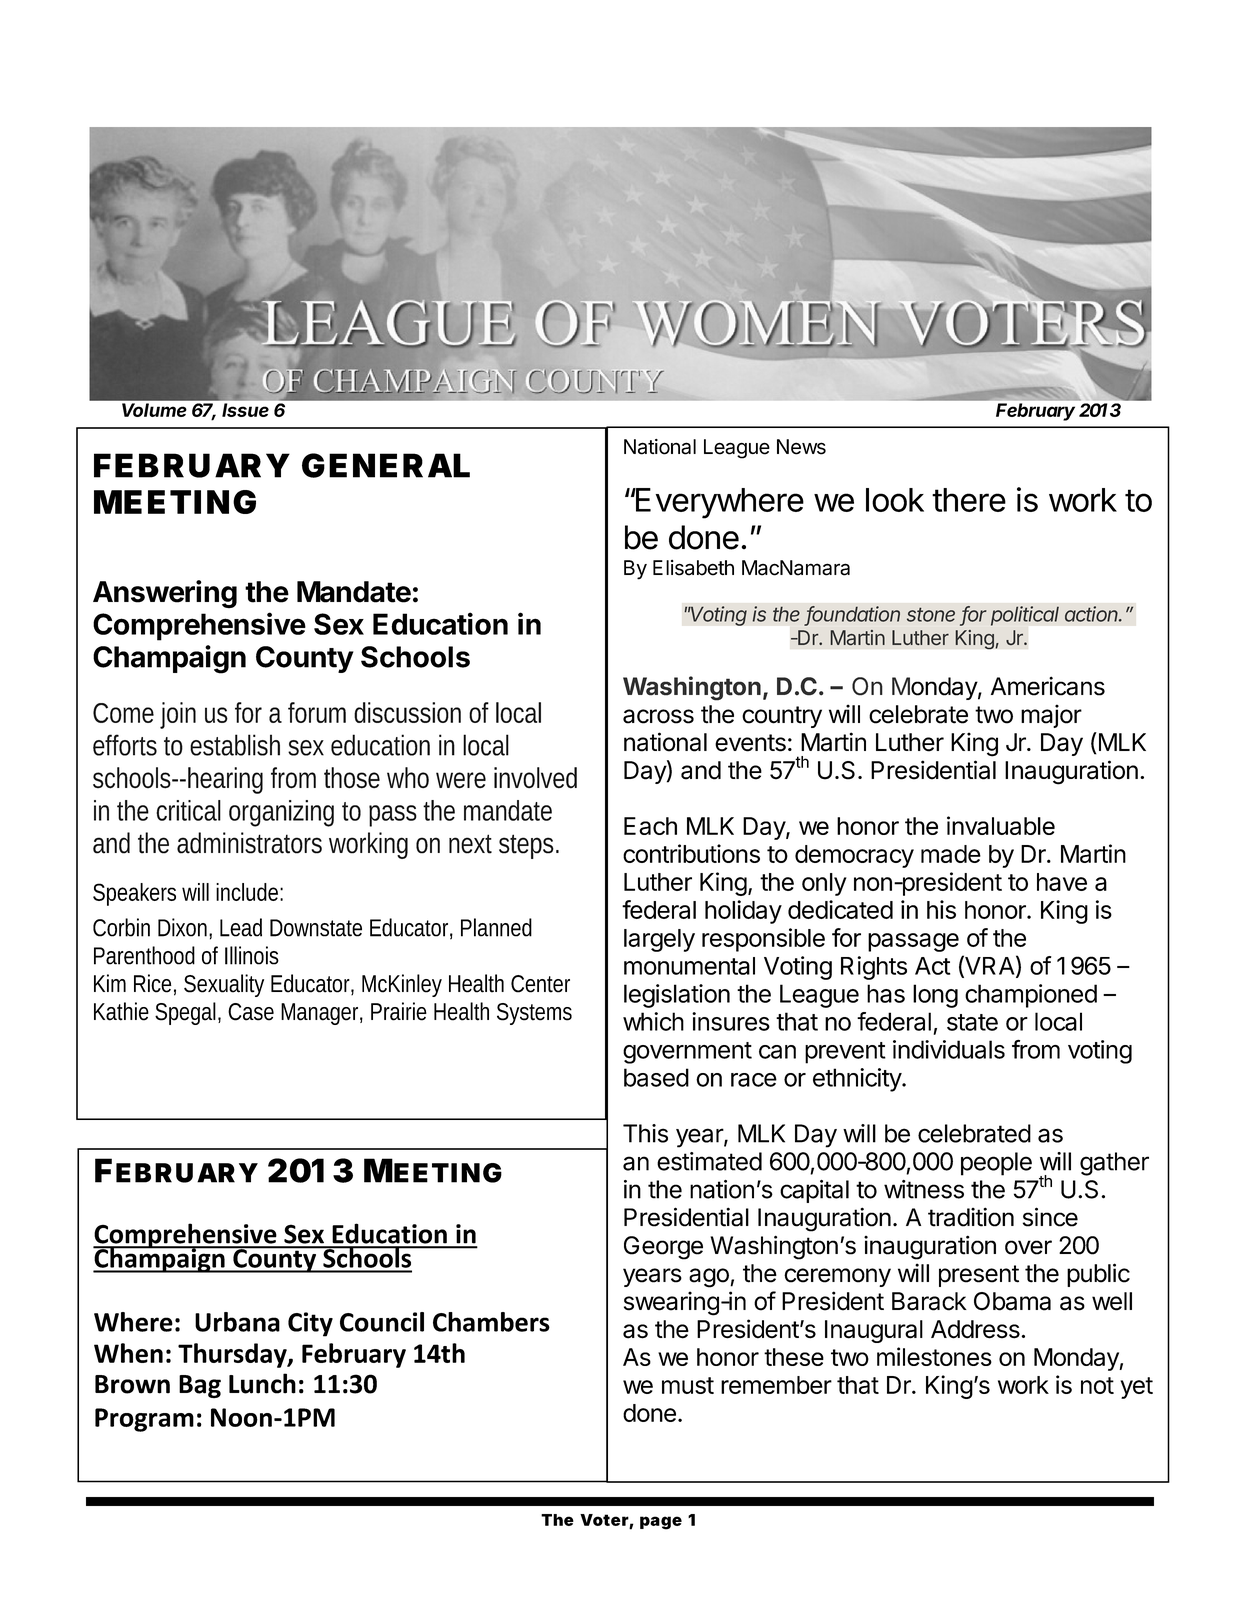 This screenshot has height=1604, width=1240. I want to click on Program, so click(144, 1420).
